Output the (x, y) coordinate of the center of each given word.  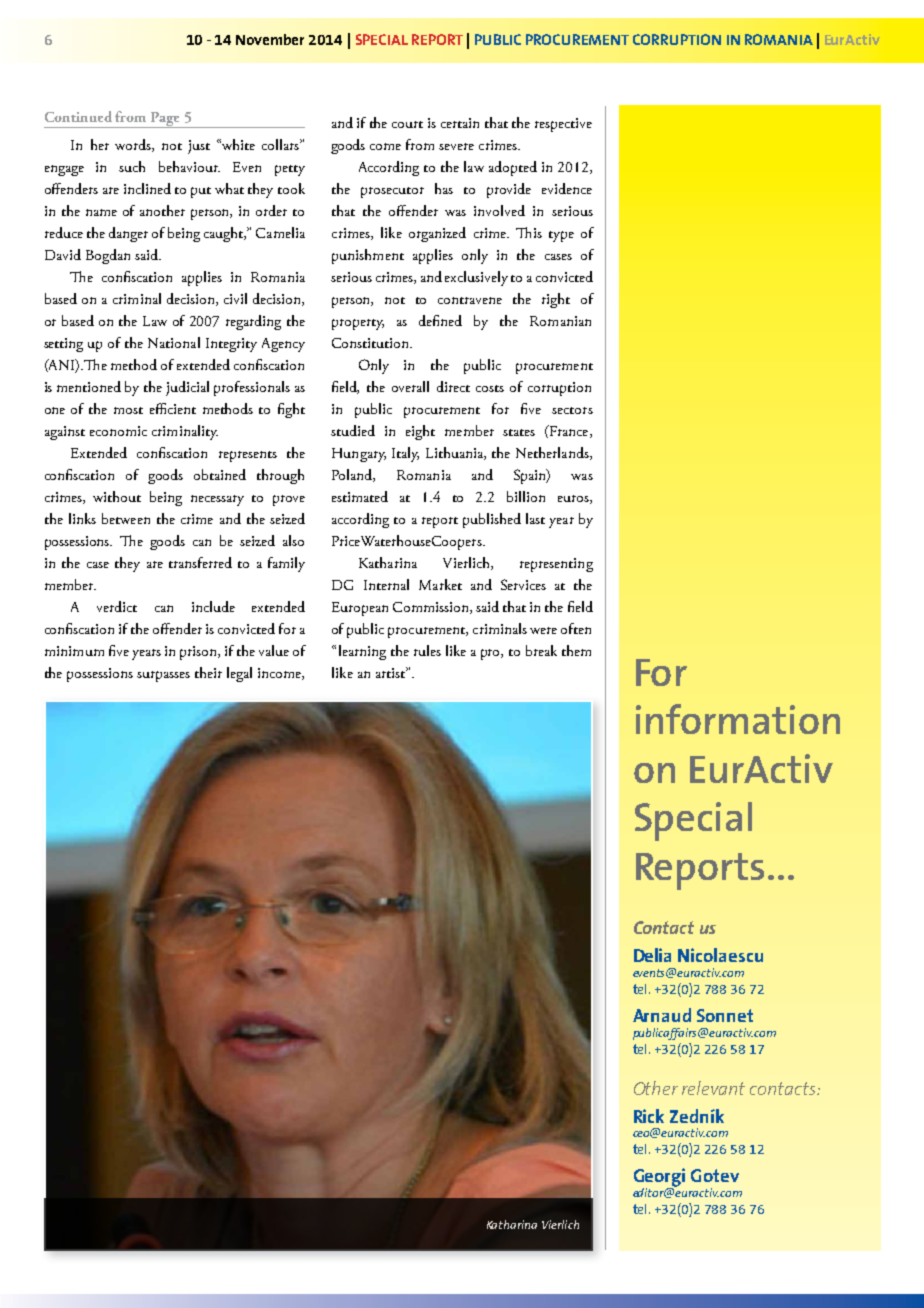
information (738, 719)
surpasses (163, 676)
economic (118, 431)
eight (420, 432)
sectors (572, 410)
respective (563, 125)
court (407, 124)
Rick (649, 1116)
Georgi (659, 1178)
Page (166, 120)
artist (392, 672)
